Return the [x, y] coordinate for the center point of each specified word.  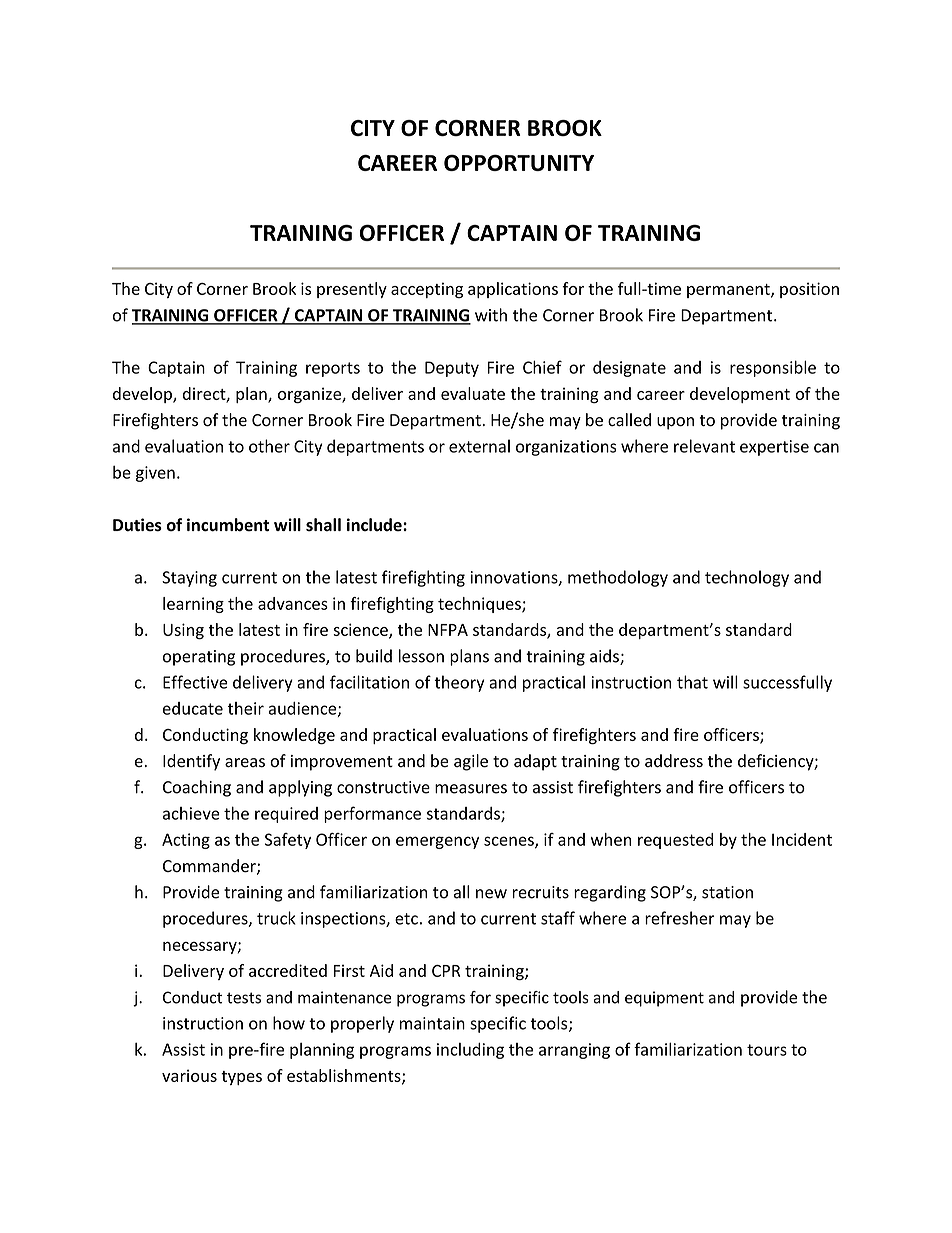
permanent [729, 291]
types [241, 1078]
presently [352, 290]
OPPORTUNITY [519, 163]
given [155, 474]
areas [245, 763]
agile [471, 762]
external [479, 446]
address [674, 761]
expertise [774, 448]
